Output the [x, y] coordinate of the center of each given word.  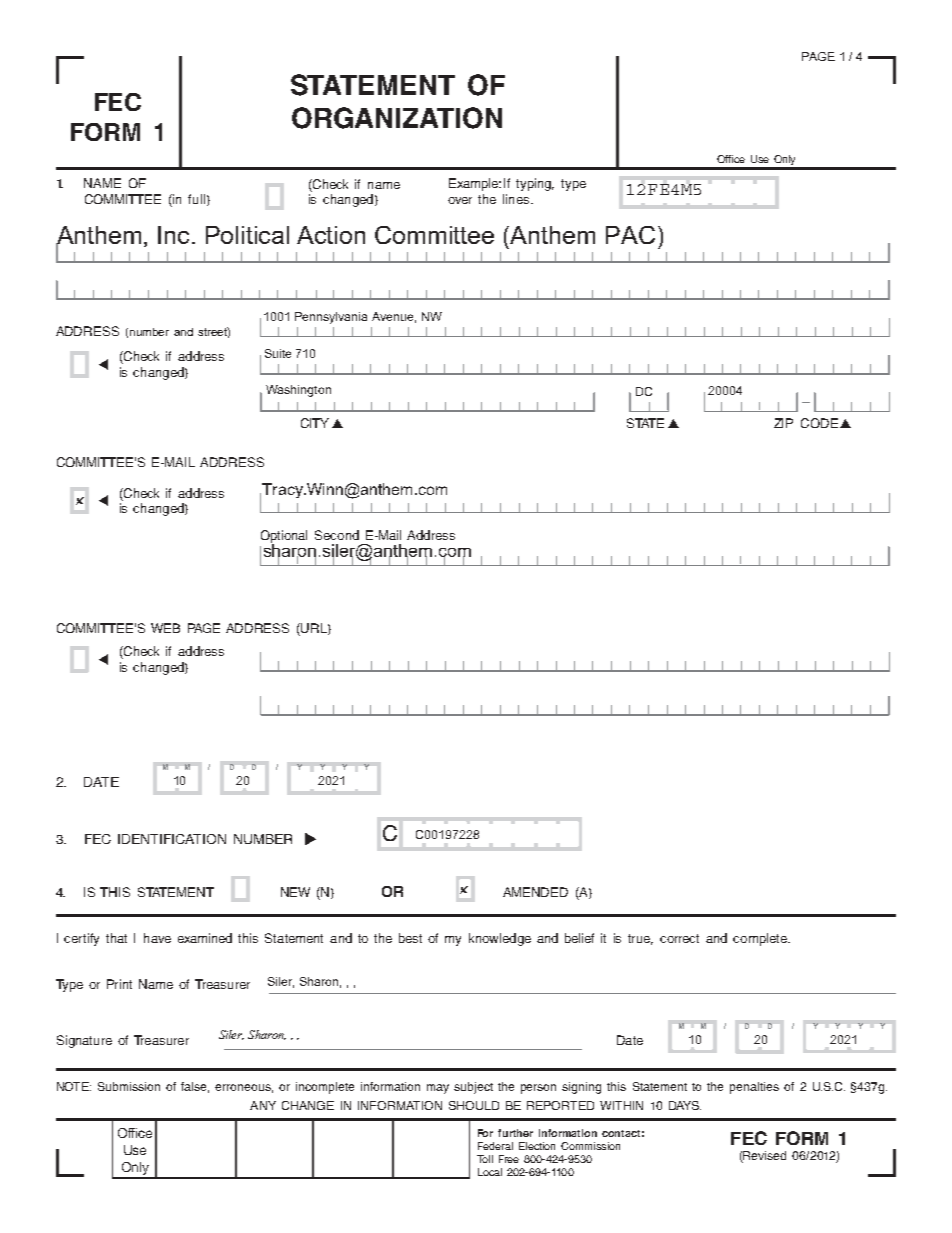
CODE [819, 423]
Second [337, 535]
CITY [315, 423]
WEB [165, 628]
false [195, 1087]
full [196, 199]
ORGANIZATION [397, 118]
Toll [485, 1159]
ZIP [783, 423]
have [157, 938]
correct [679, 938]
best [410, 938]
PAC [630, 235]
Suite [278, 353]
